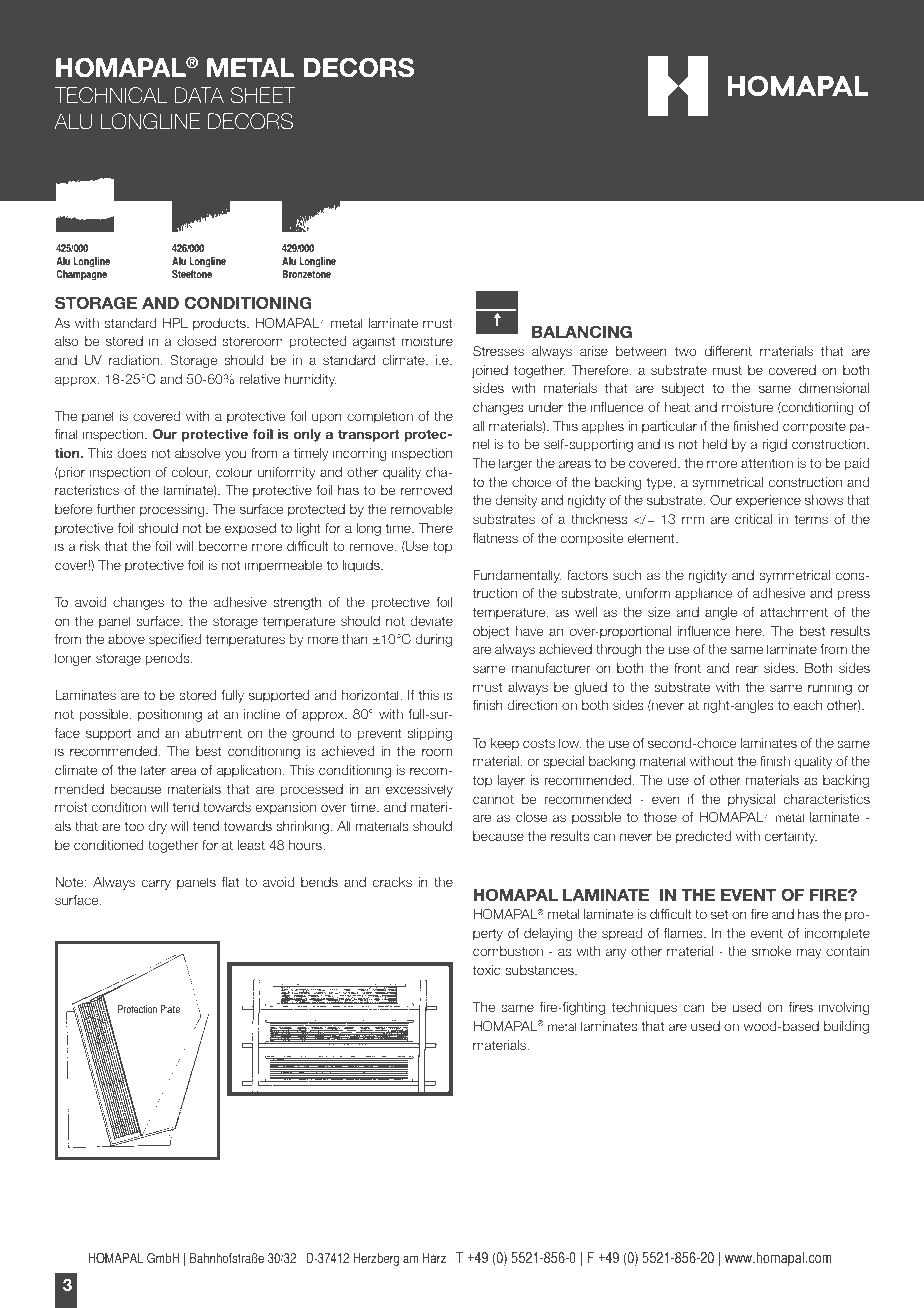 The image size is (924, 1308). Describe the element at coordinates (199, 95) in the image. I see `DATA` at that location.
